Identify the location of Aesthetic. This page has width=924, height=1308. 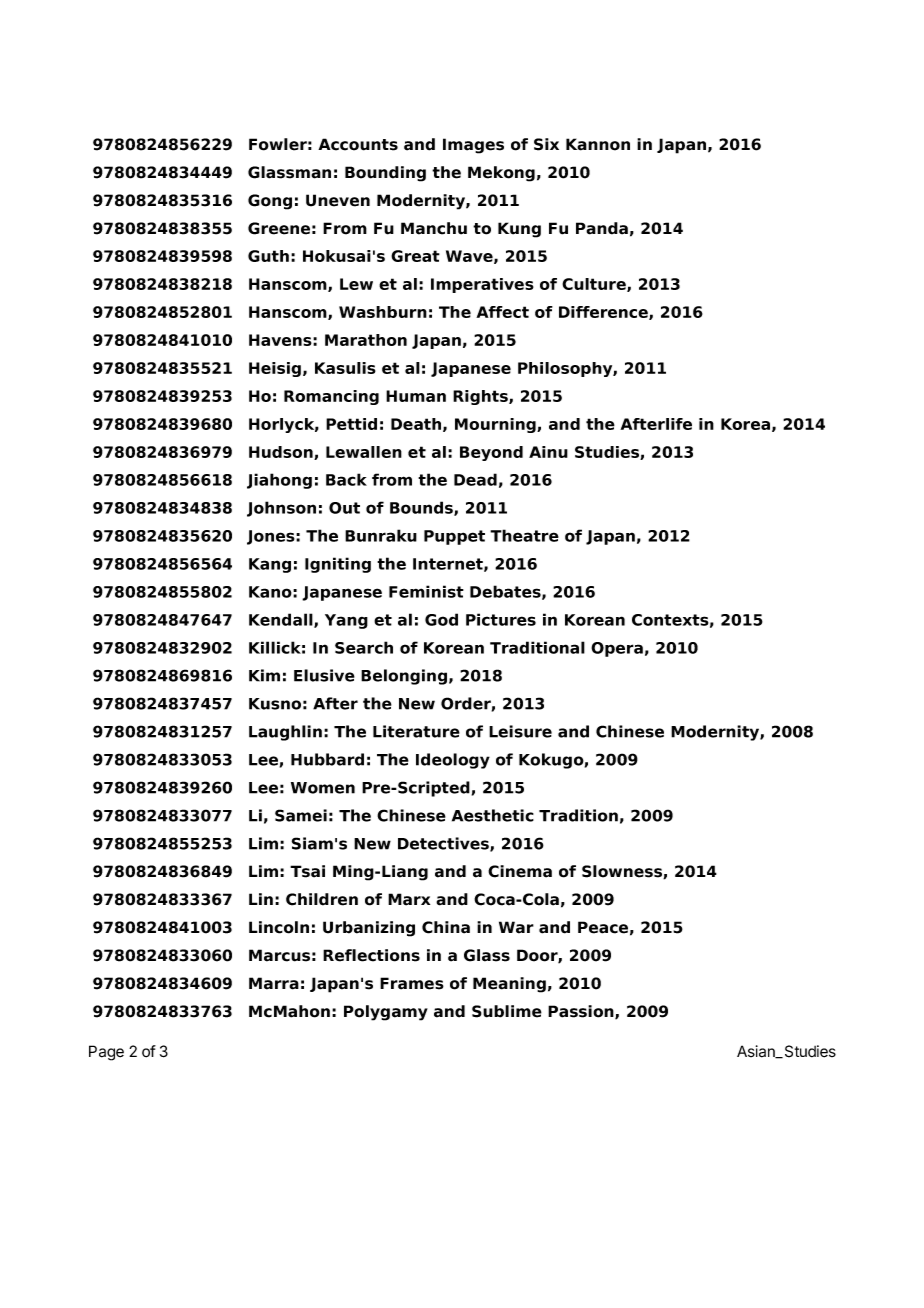
(493, 815).
